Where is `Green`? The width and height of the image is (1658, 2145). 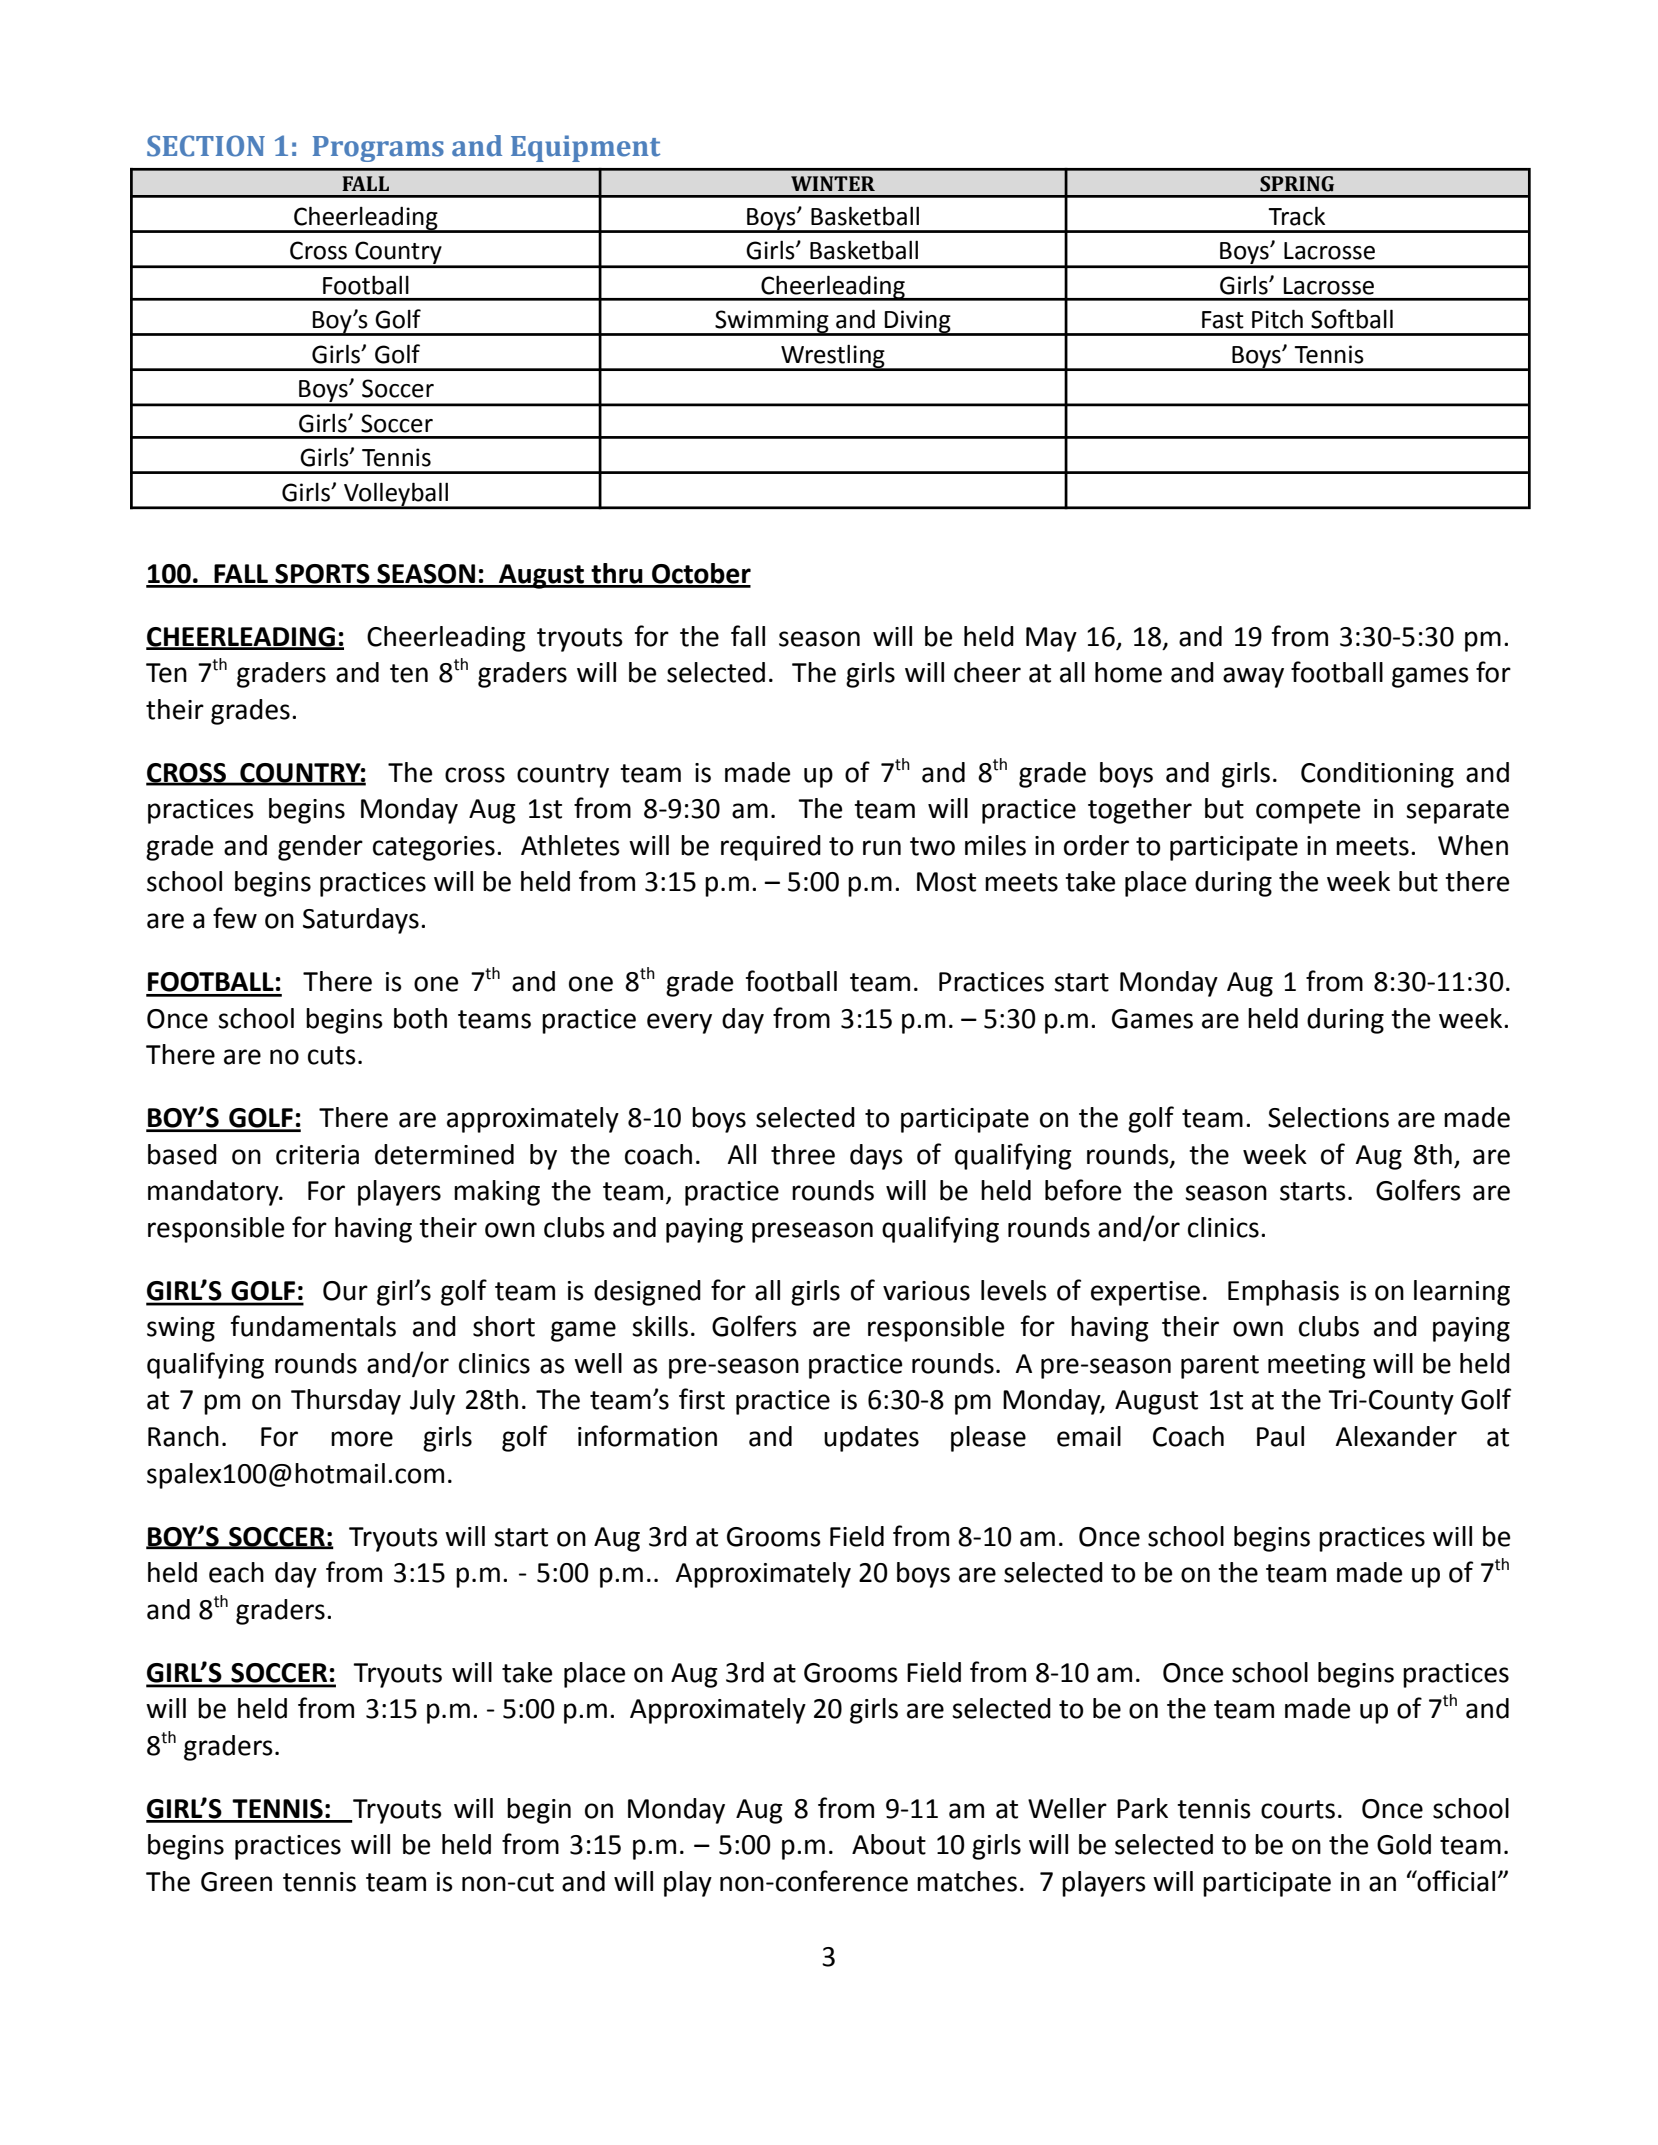 Green is located at coordinates (236, 1882).
